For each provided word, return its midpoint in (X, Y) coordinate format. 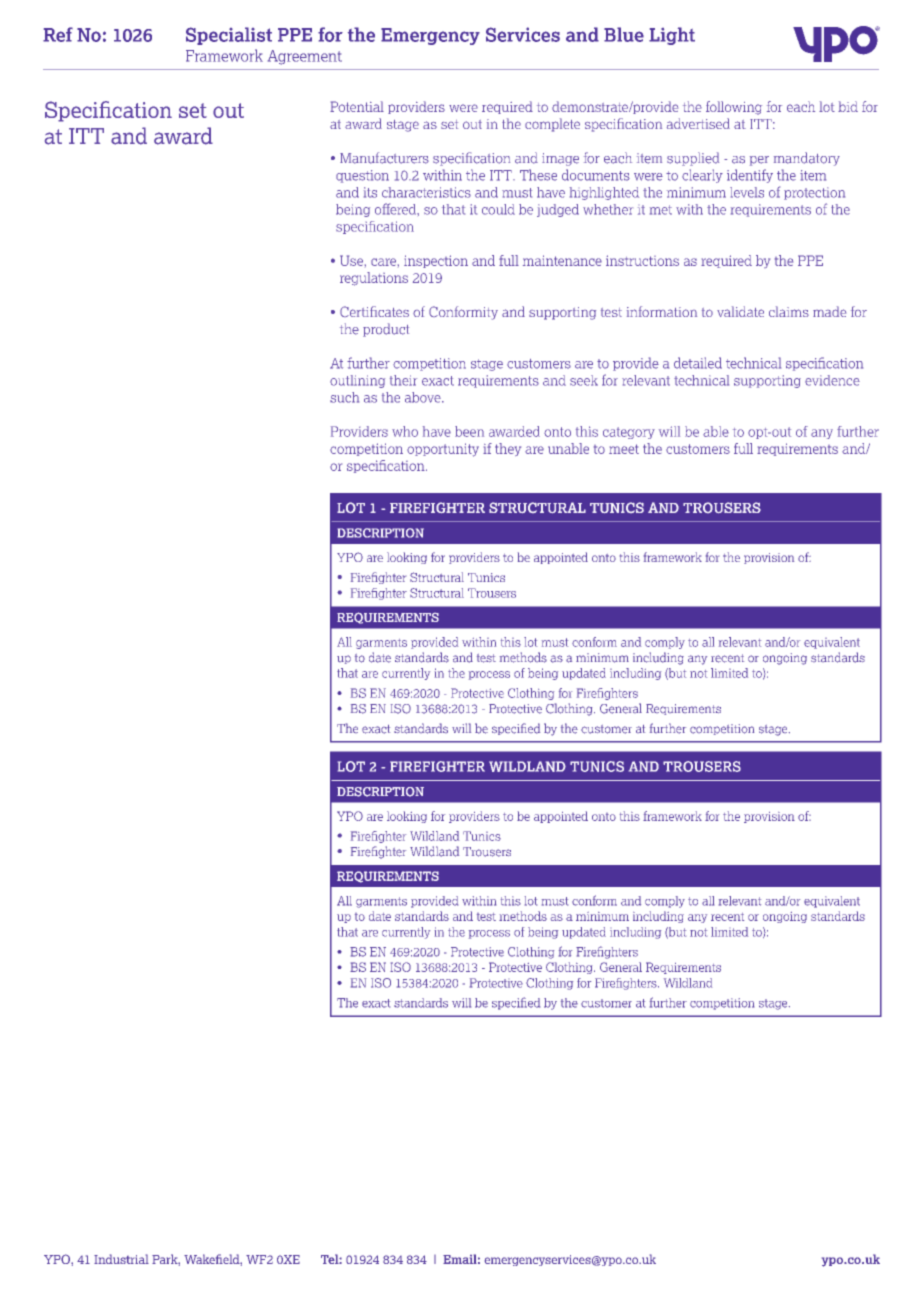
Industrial (121, 1259)
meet (624, 449)
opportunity (443, 450)
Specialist (229, 36)
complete (552, 125)
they (508, 449)
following (734, 108)
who (405, 431)
